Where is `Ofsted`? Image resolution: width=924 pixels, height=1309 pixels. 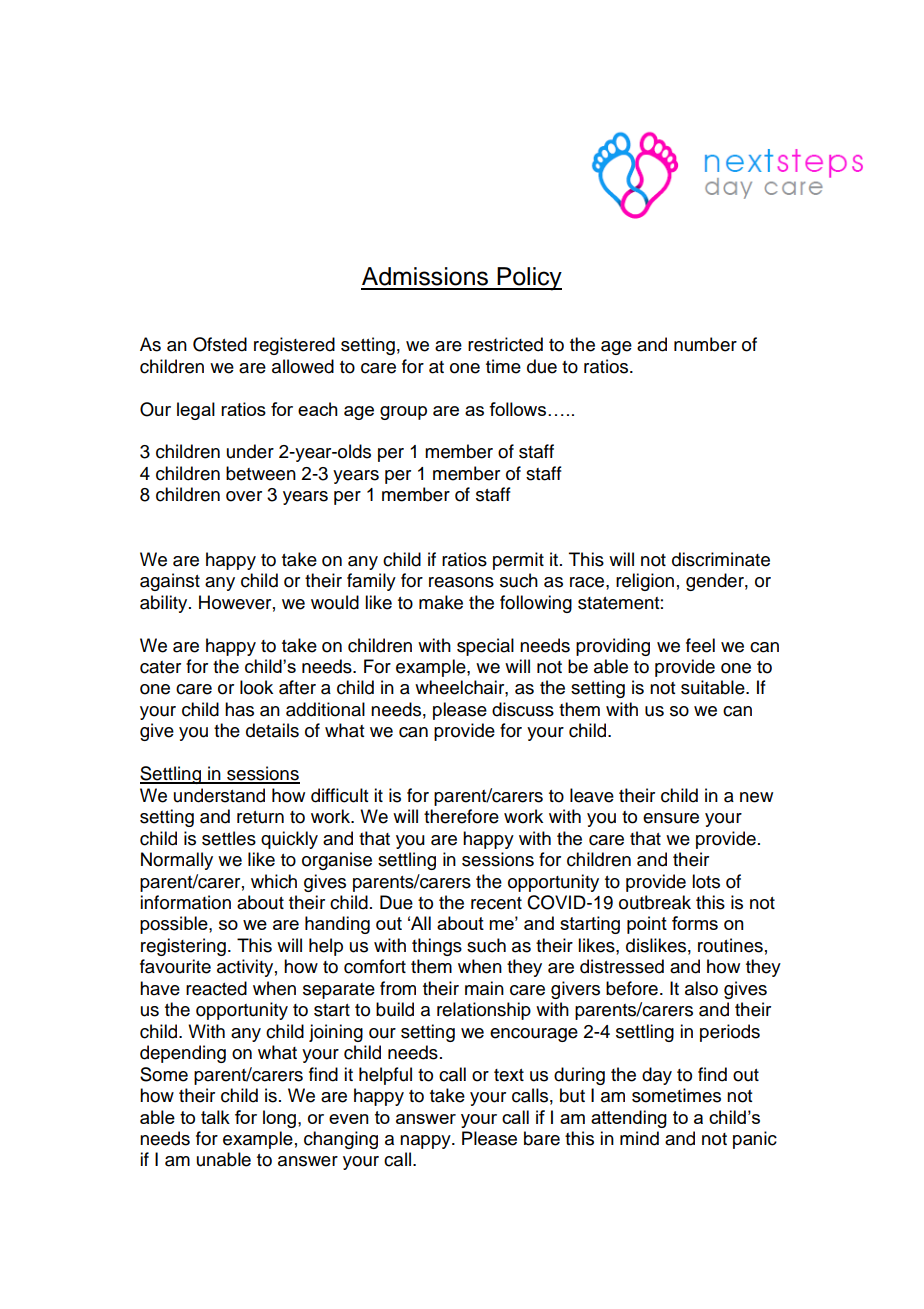
Ofsted is located at coordinates (220, 344).
